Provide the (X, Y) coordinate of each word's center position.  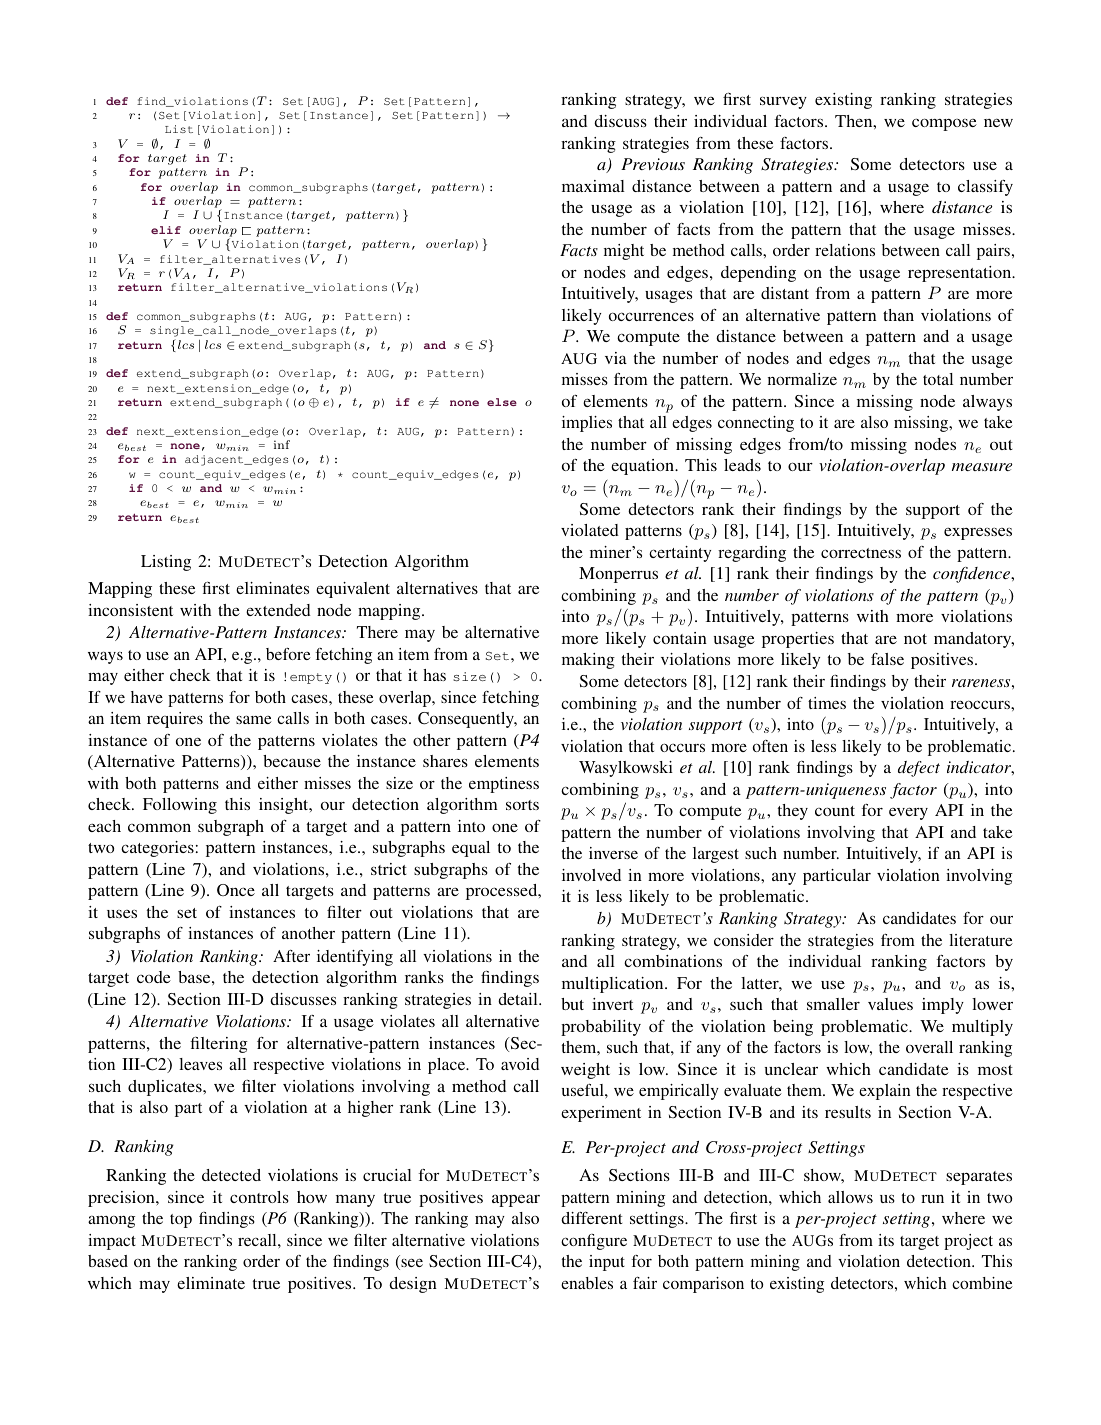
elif (166, 230)
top (181, 1221)
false (887, 659)
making (588, 661)
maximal (593, 186)
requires (175, 720)
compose (944, 124)
